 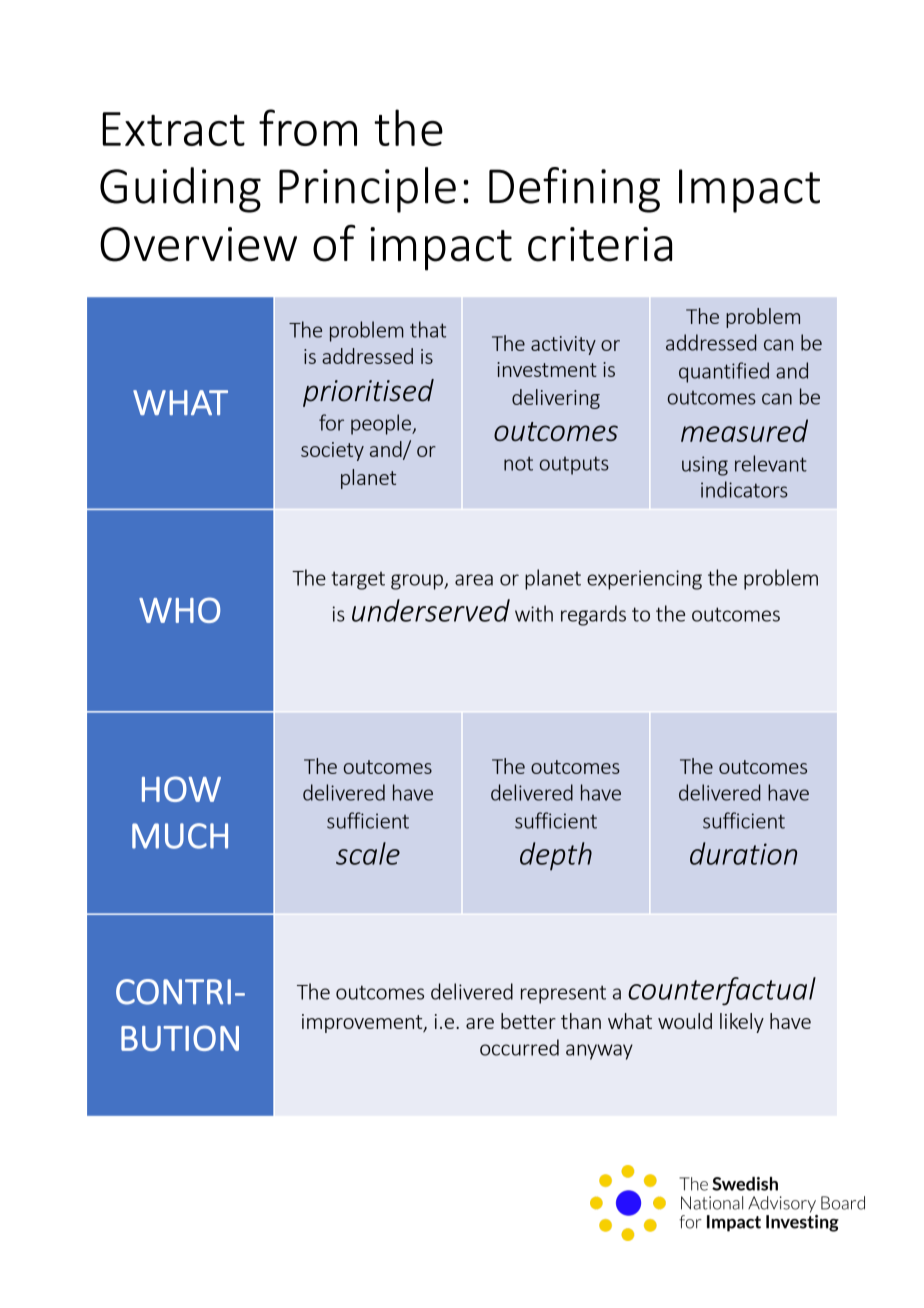 What do you see at coordinates (363, 1023) in the image?
I see `improvement` at bounding box center [363, 1023].
